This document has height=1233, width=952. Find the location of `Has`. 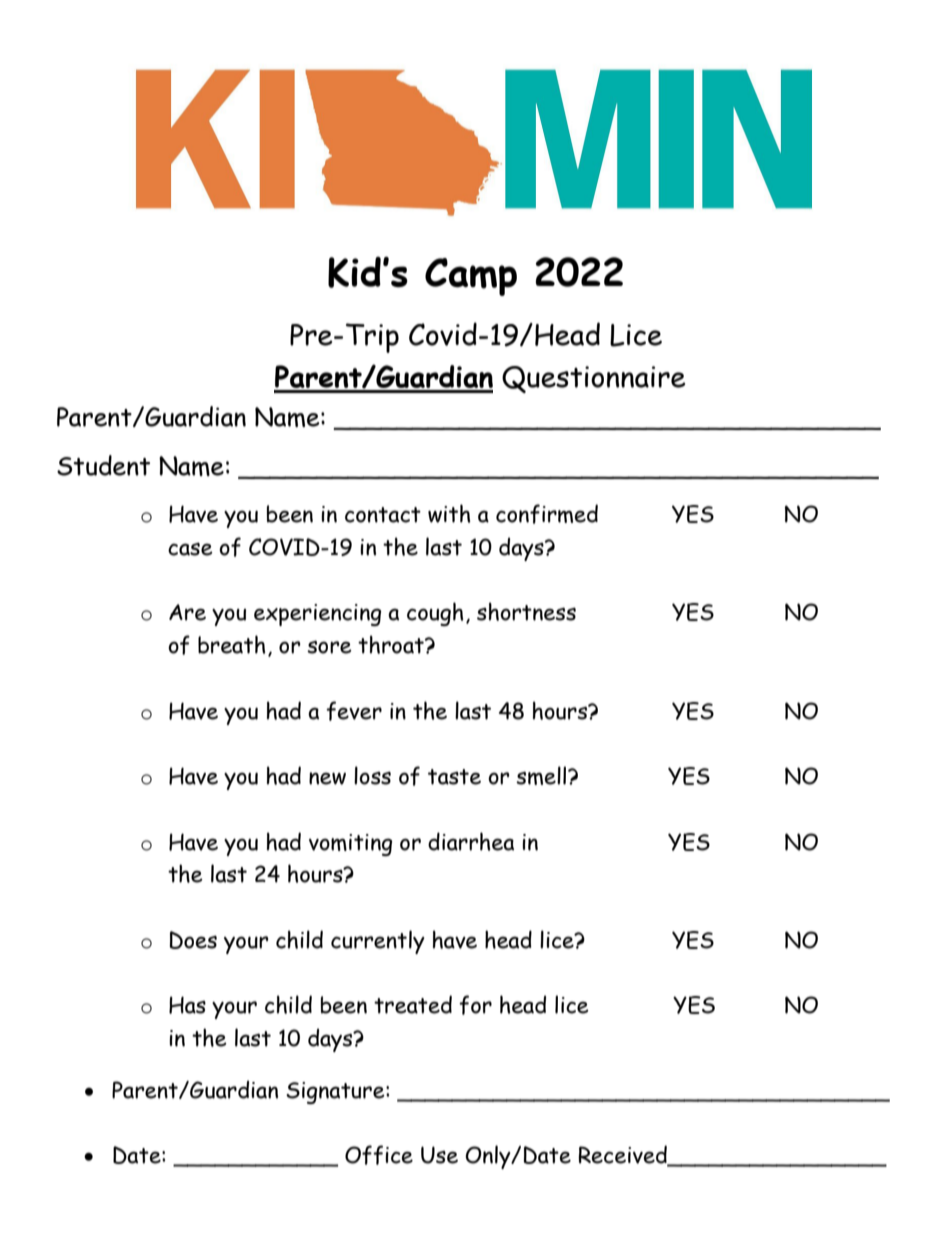

Has is located at coordinates (187, 1005).
